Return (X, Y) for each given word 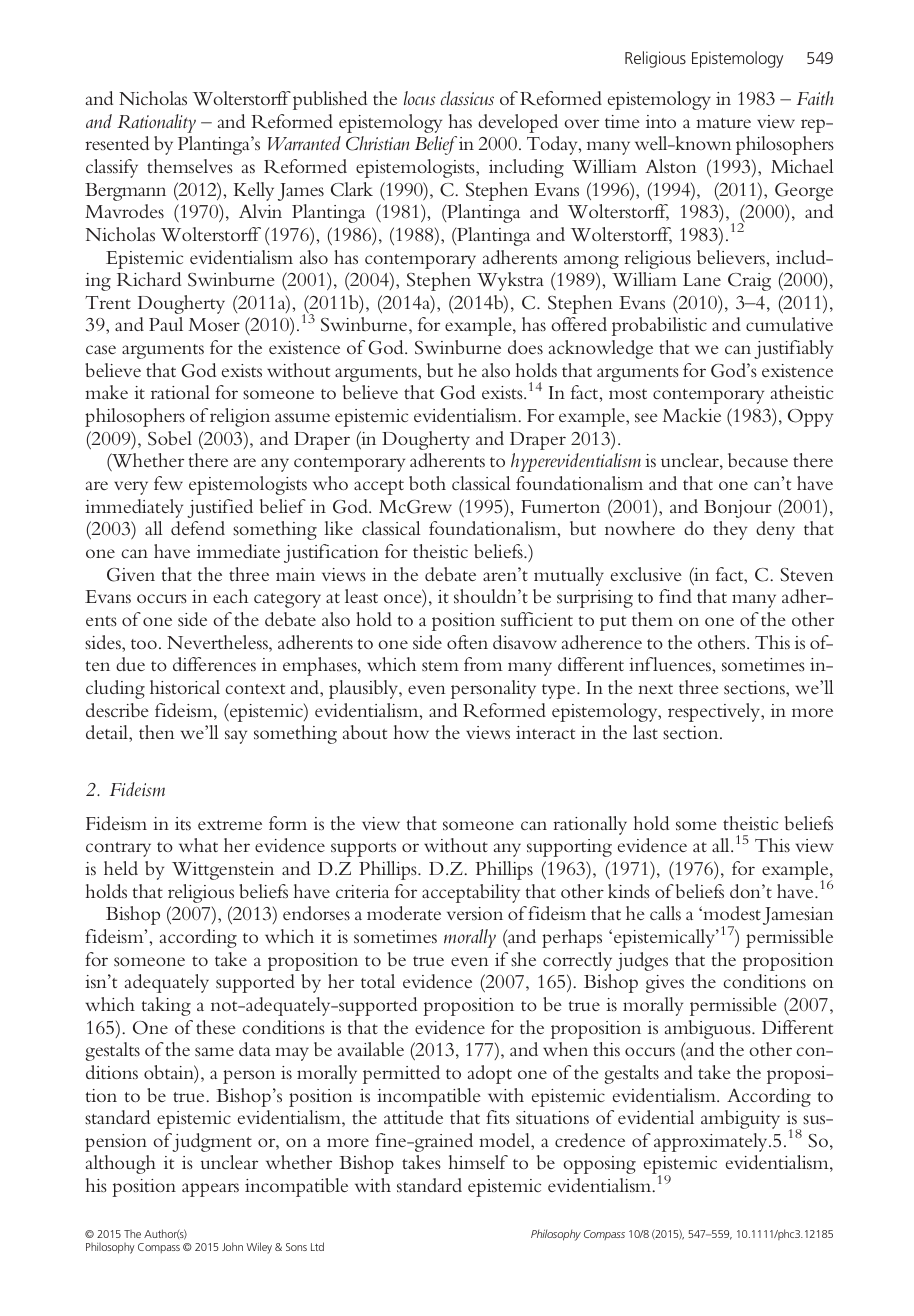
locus (419, 98)
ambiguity (740, 1119)
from (483, 664)
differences (214, 664)
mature (723, 123)
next (656, 689)
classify (112, 168)
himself (478, 1162)
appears (210, 1190)
